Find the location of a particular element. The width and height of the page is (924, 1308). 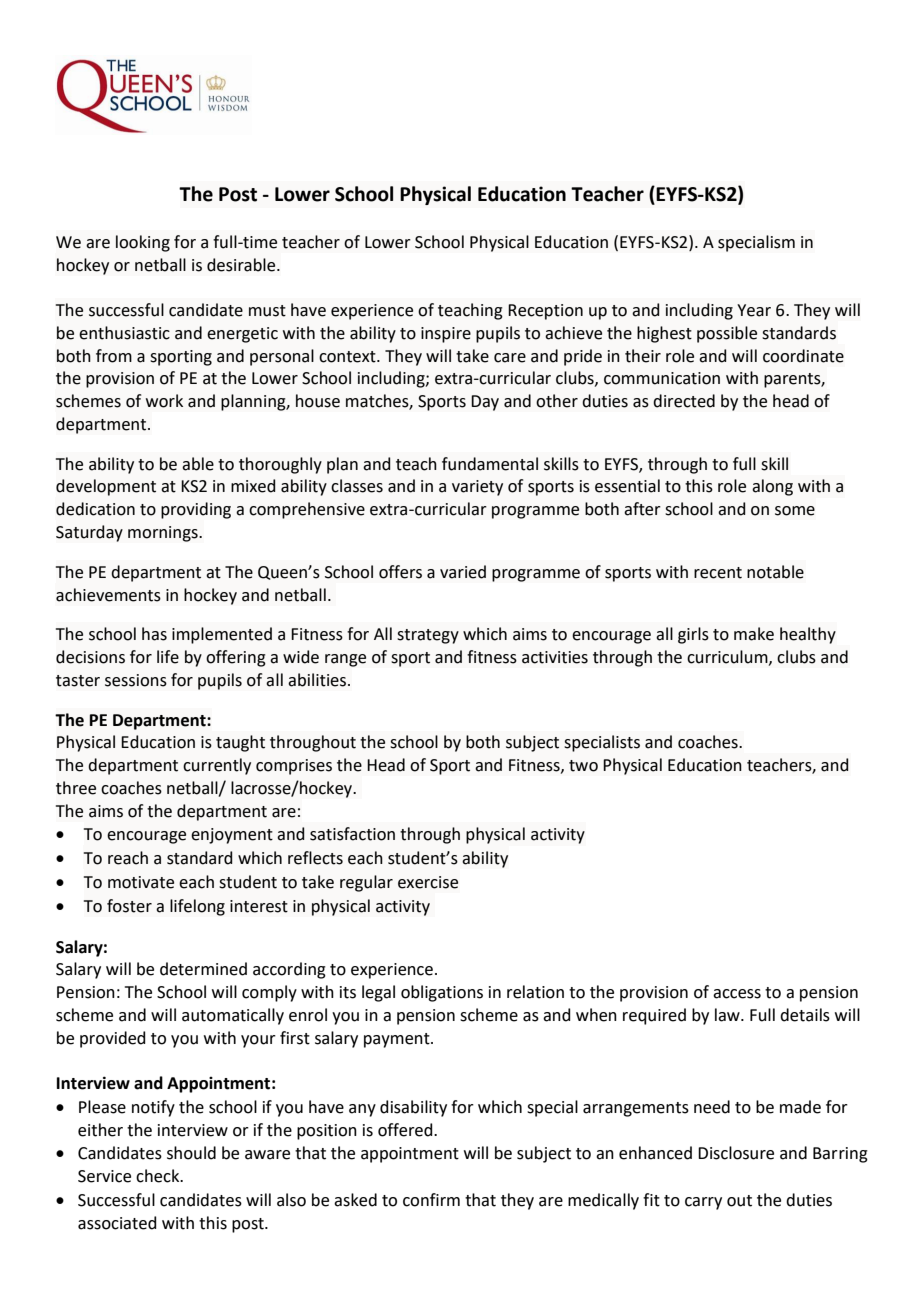

providing is located at coordinates (196, 510).
